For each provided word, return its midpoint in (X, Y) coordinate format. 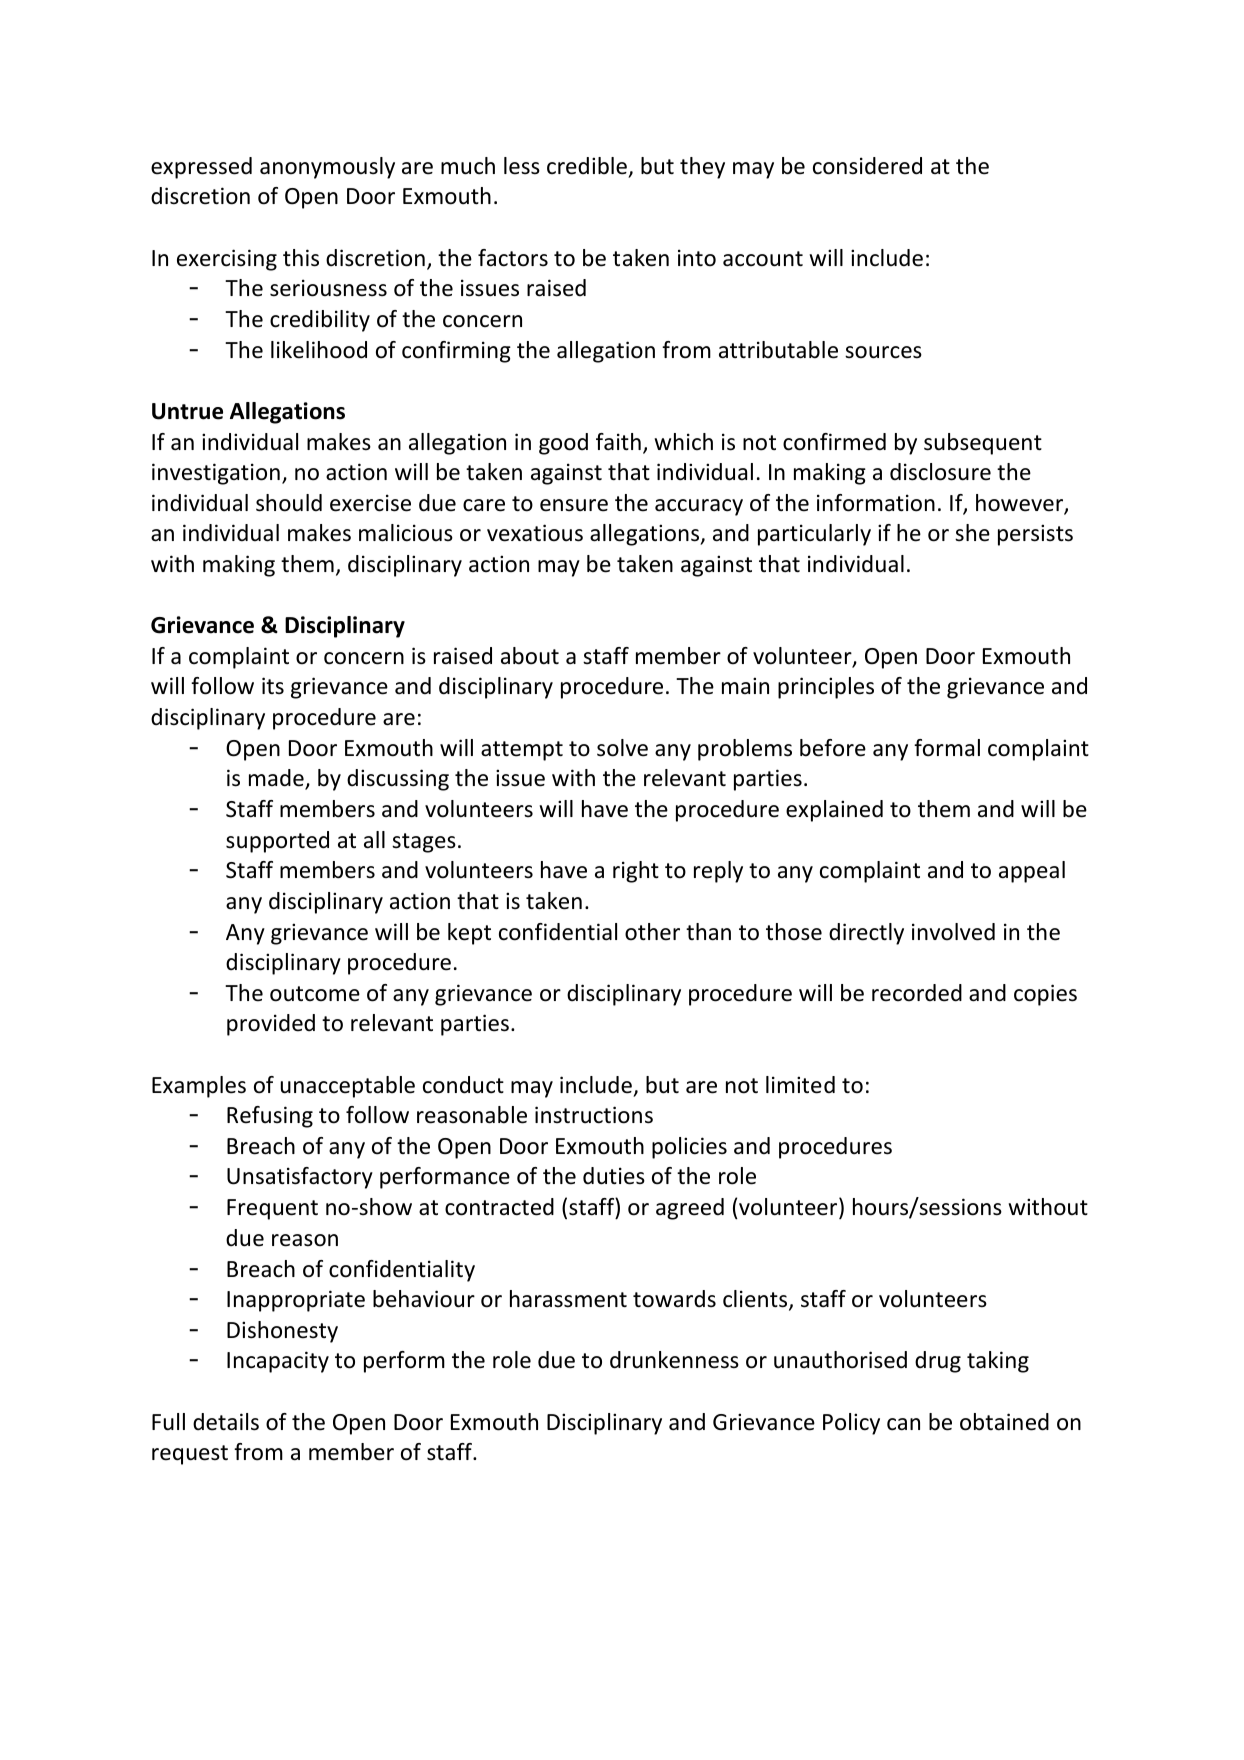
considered (867, 166)
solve (622, 748)
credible (587, 166)
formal (947, 748)
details (226, 1422)
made (277, 779)
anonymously (327, 168)
